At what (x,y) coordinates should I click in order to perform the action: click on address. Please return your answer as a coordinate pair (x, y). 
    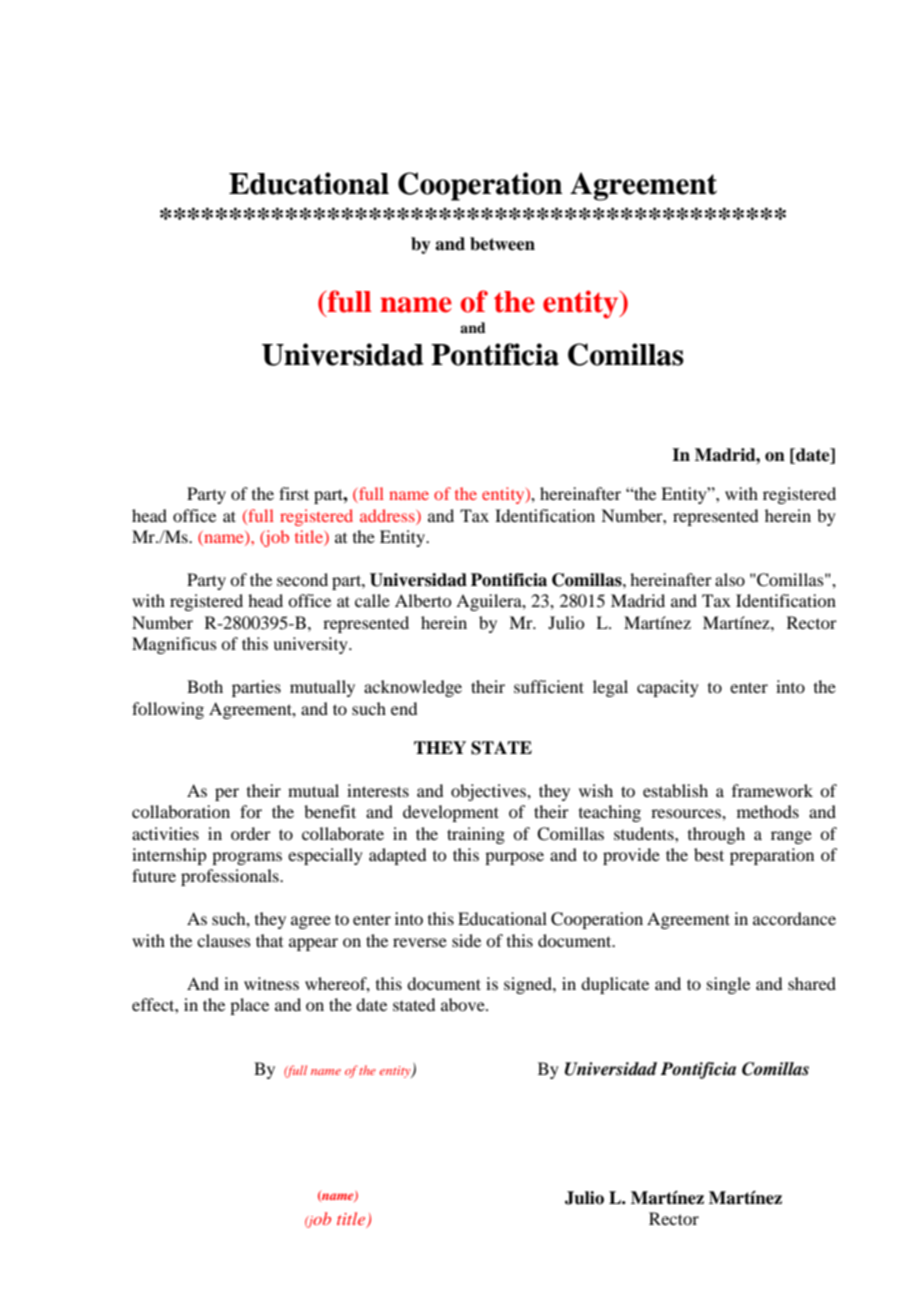
    Looking at the image, I should click on (388, 515).
